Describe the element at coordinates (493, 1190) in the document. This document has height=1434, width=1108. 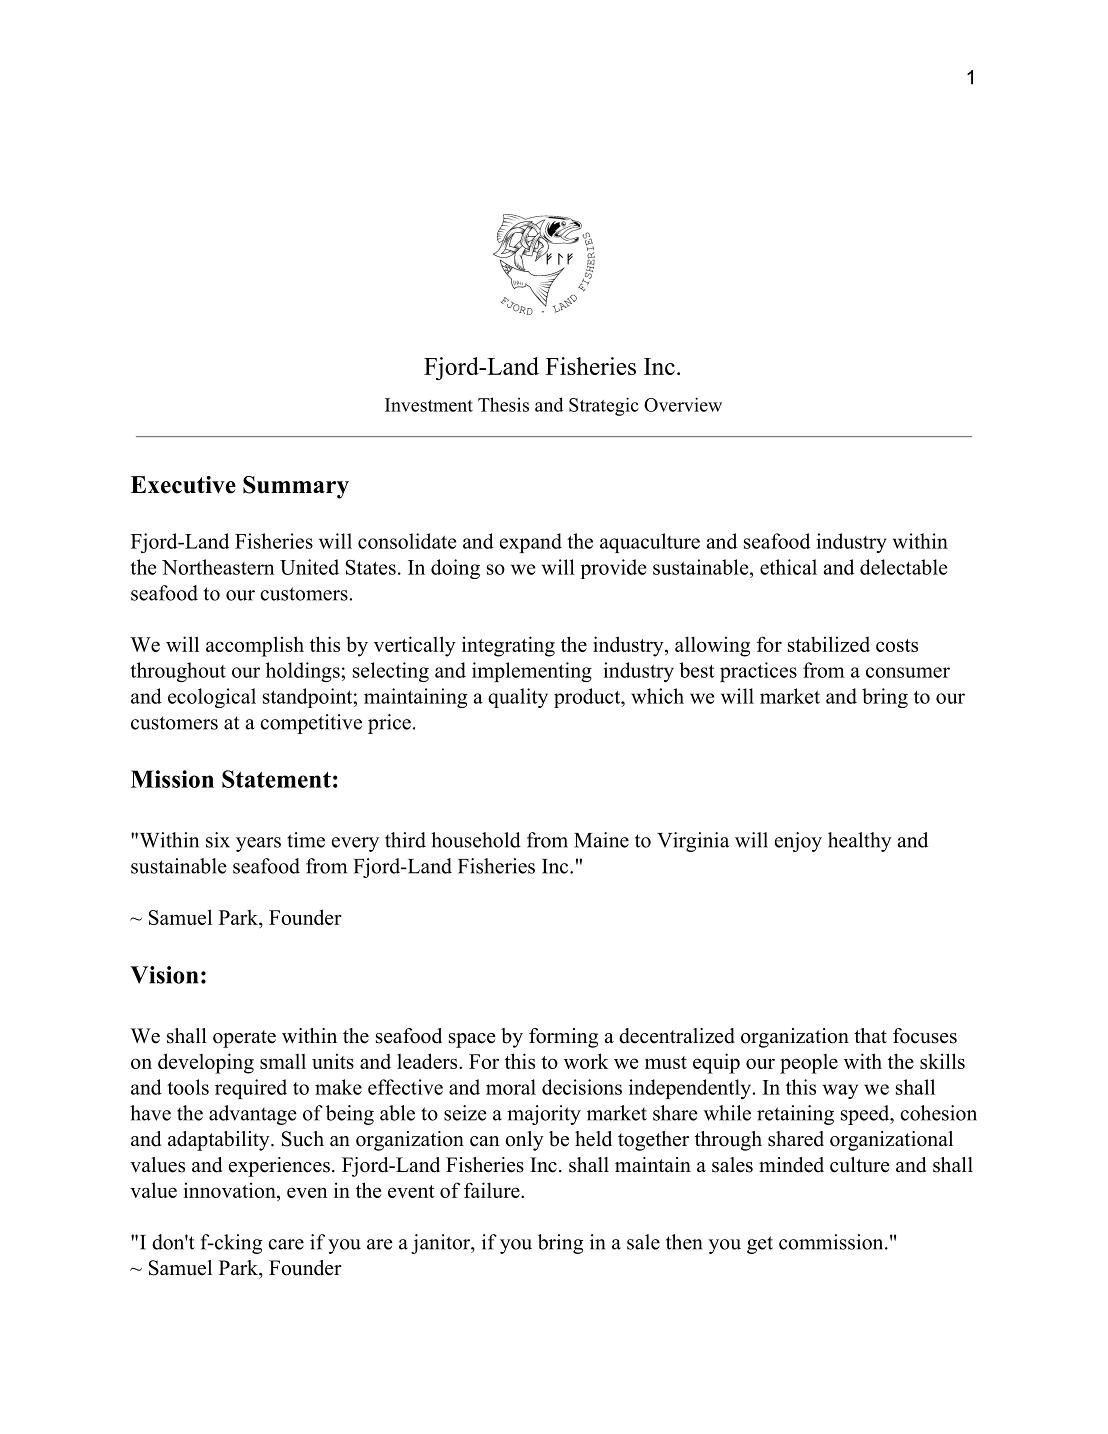
I see `failure` at that location.
